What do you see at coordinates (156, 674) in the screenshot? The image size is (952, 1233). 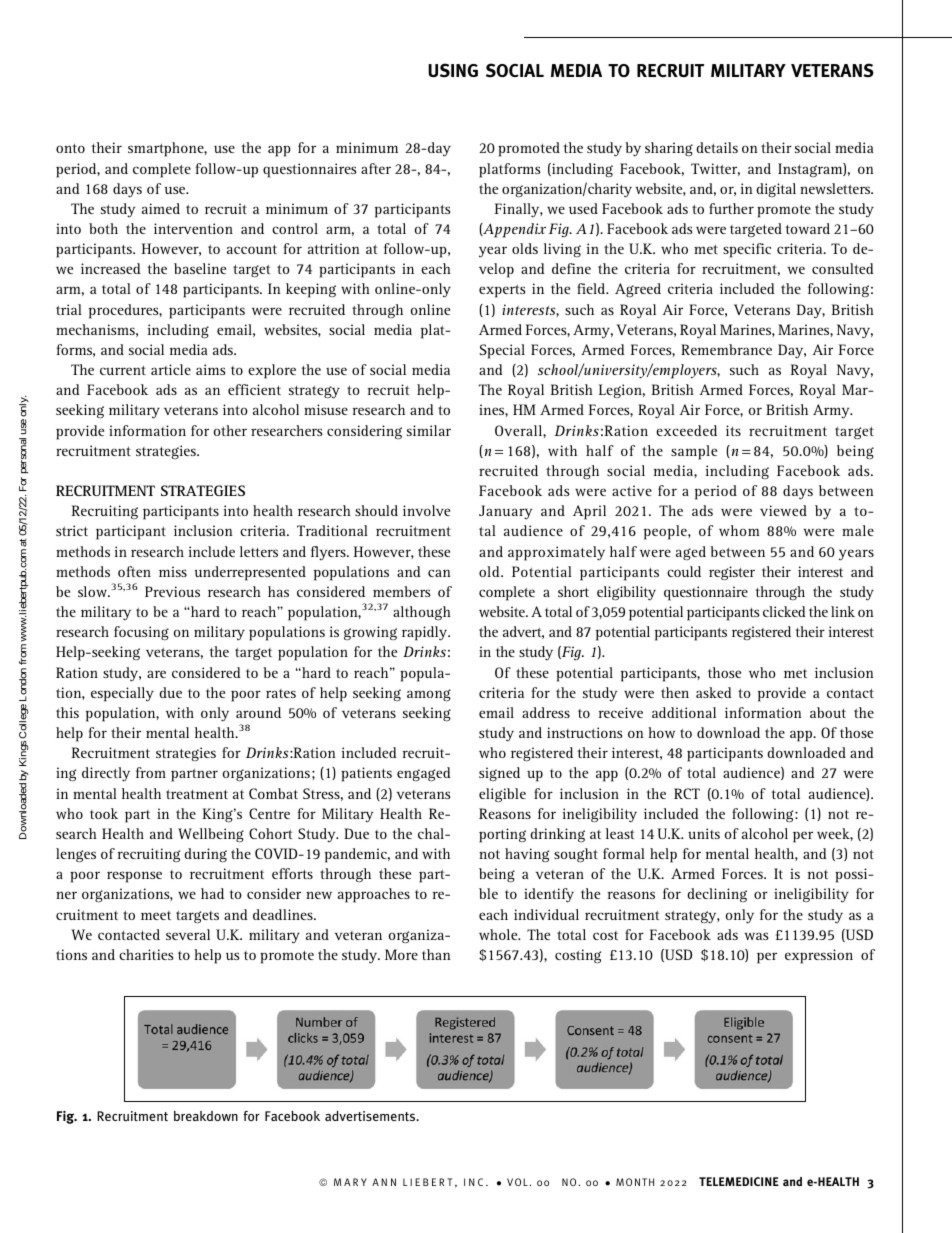 I see `are` at bounding box center [156, 674].
